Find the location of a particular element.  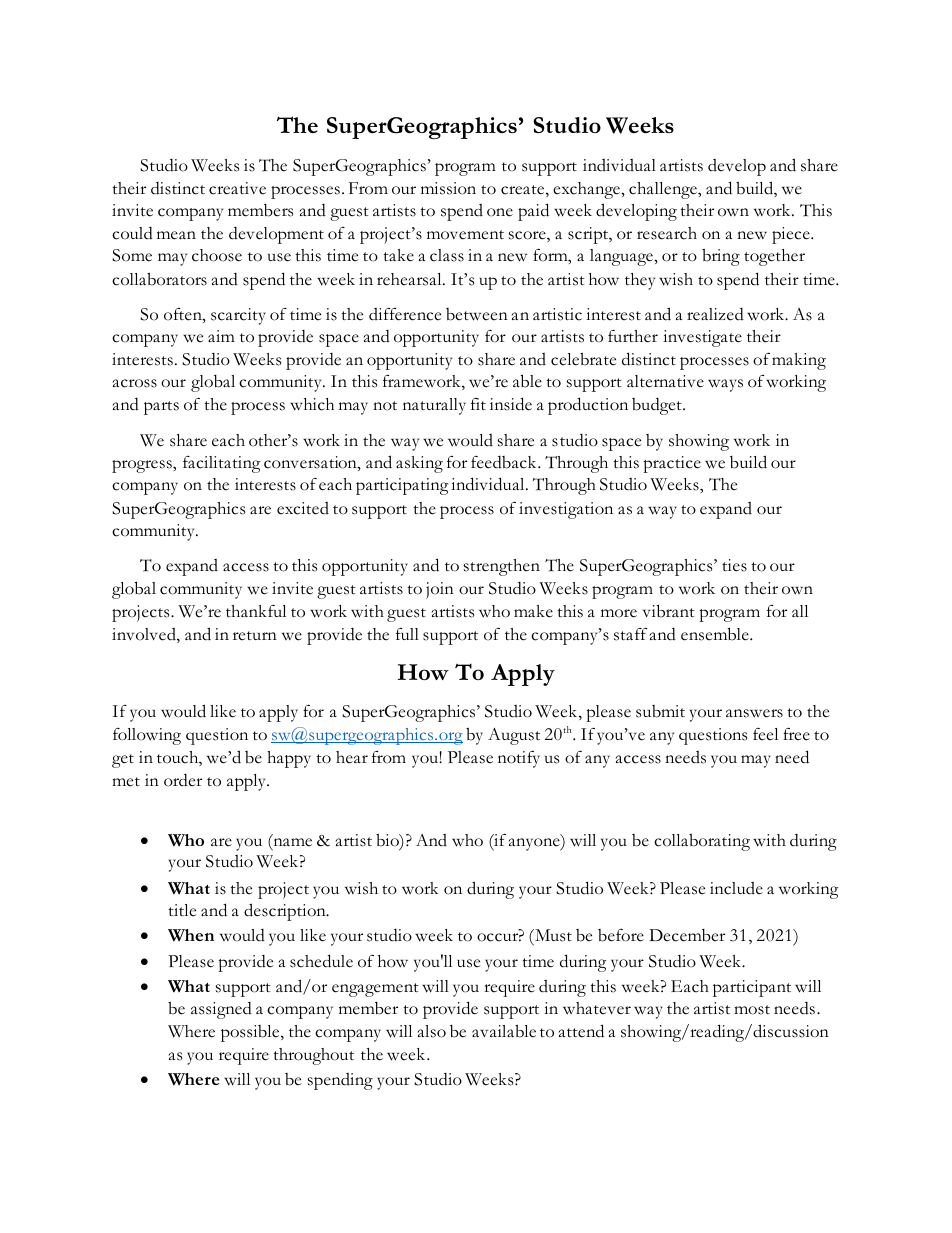

facilitating is located at coordinates (222, 464).
